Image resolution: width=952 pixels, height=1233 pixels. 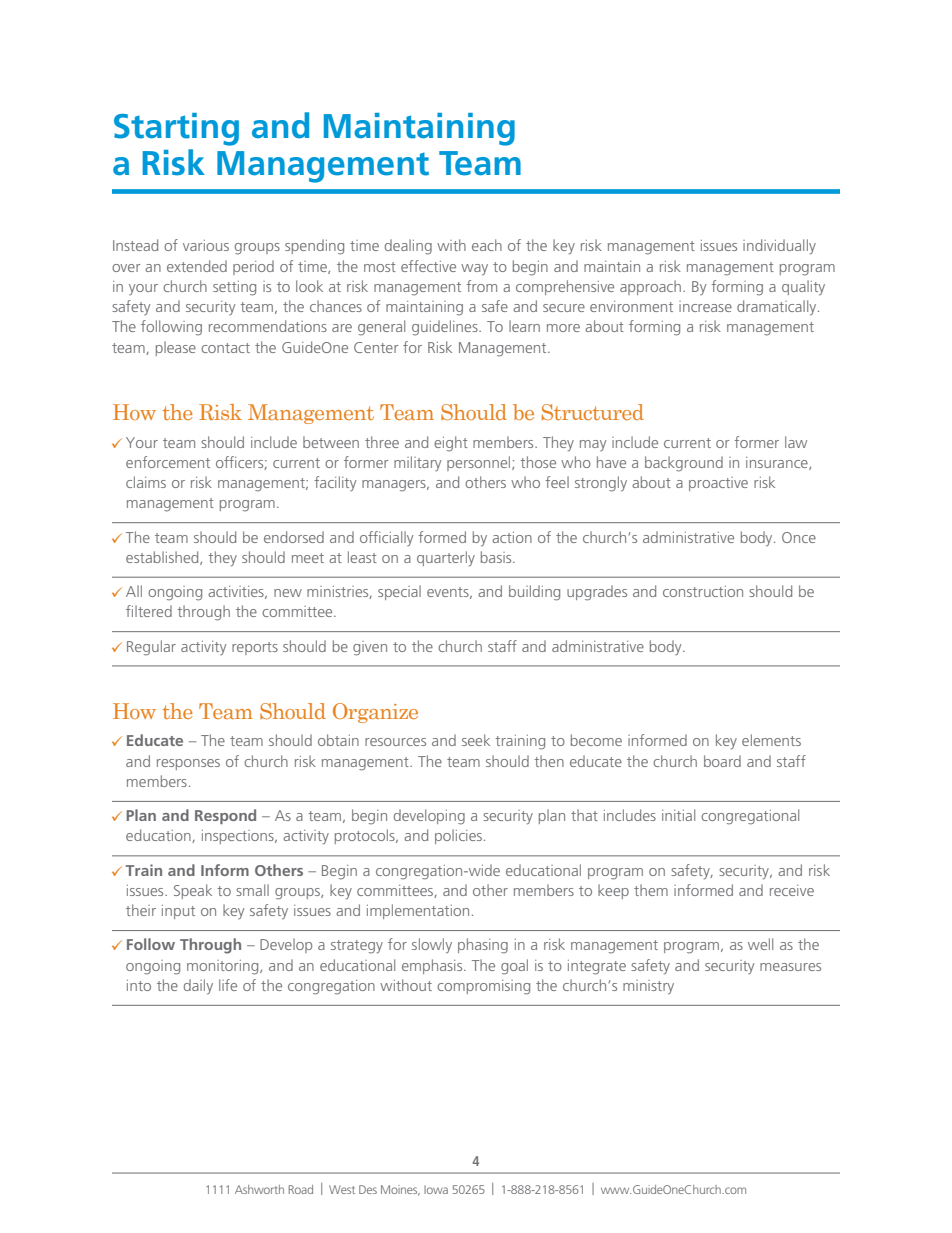 I want to click on reports, so click(x=255, y=648).
